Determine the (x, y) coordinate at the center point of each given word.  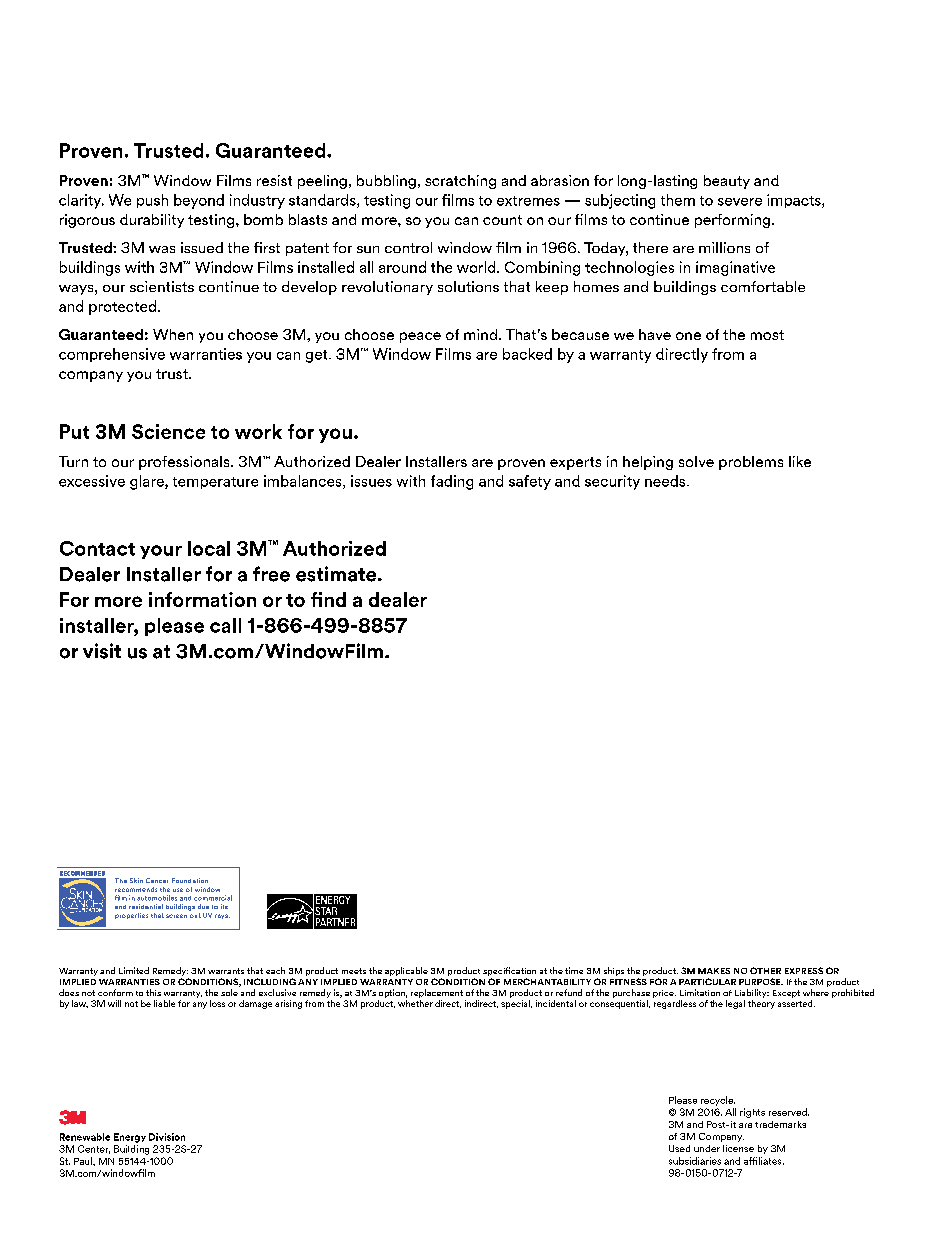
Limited (134, 970)
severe (740, 202)
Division (167, 1137)
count (502, 220)
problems (751, 463)
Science (168, 431)
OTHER (765, 970)
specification (509, 973)
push (152, 201)
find (328, 599)
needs (666, 481)
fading (452, 482)
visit (102, 651)
